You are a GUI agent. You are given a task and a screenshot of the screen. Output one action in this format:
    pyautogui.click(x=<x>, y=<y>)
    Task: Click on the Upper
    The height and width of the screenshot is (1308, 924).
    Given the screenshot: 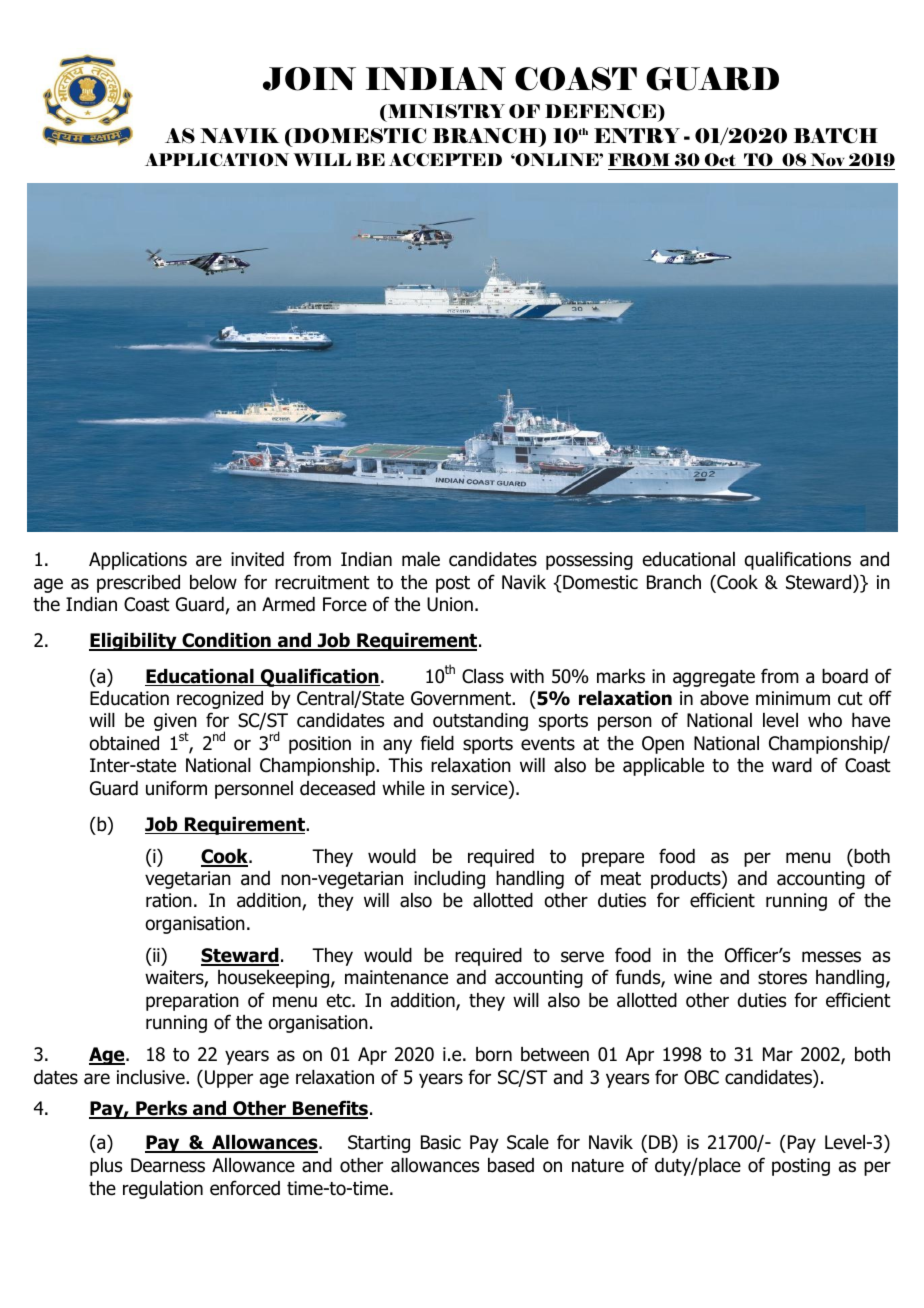 What is the action you would take?
    pyautogui.click(x=229, y=1079)
